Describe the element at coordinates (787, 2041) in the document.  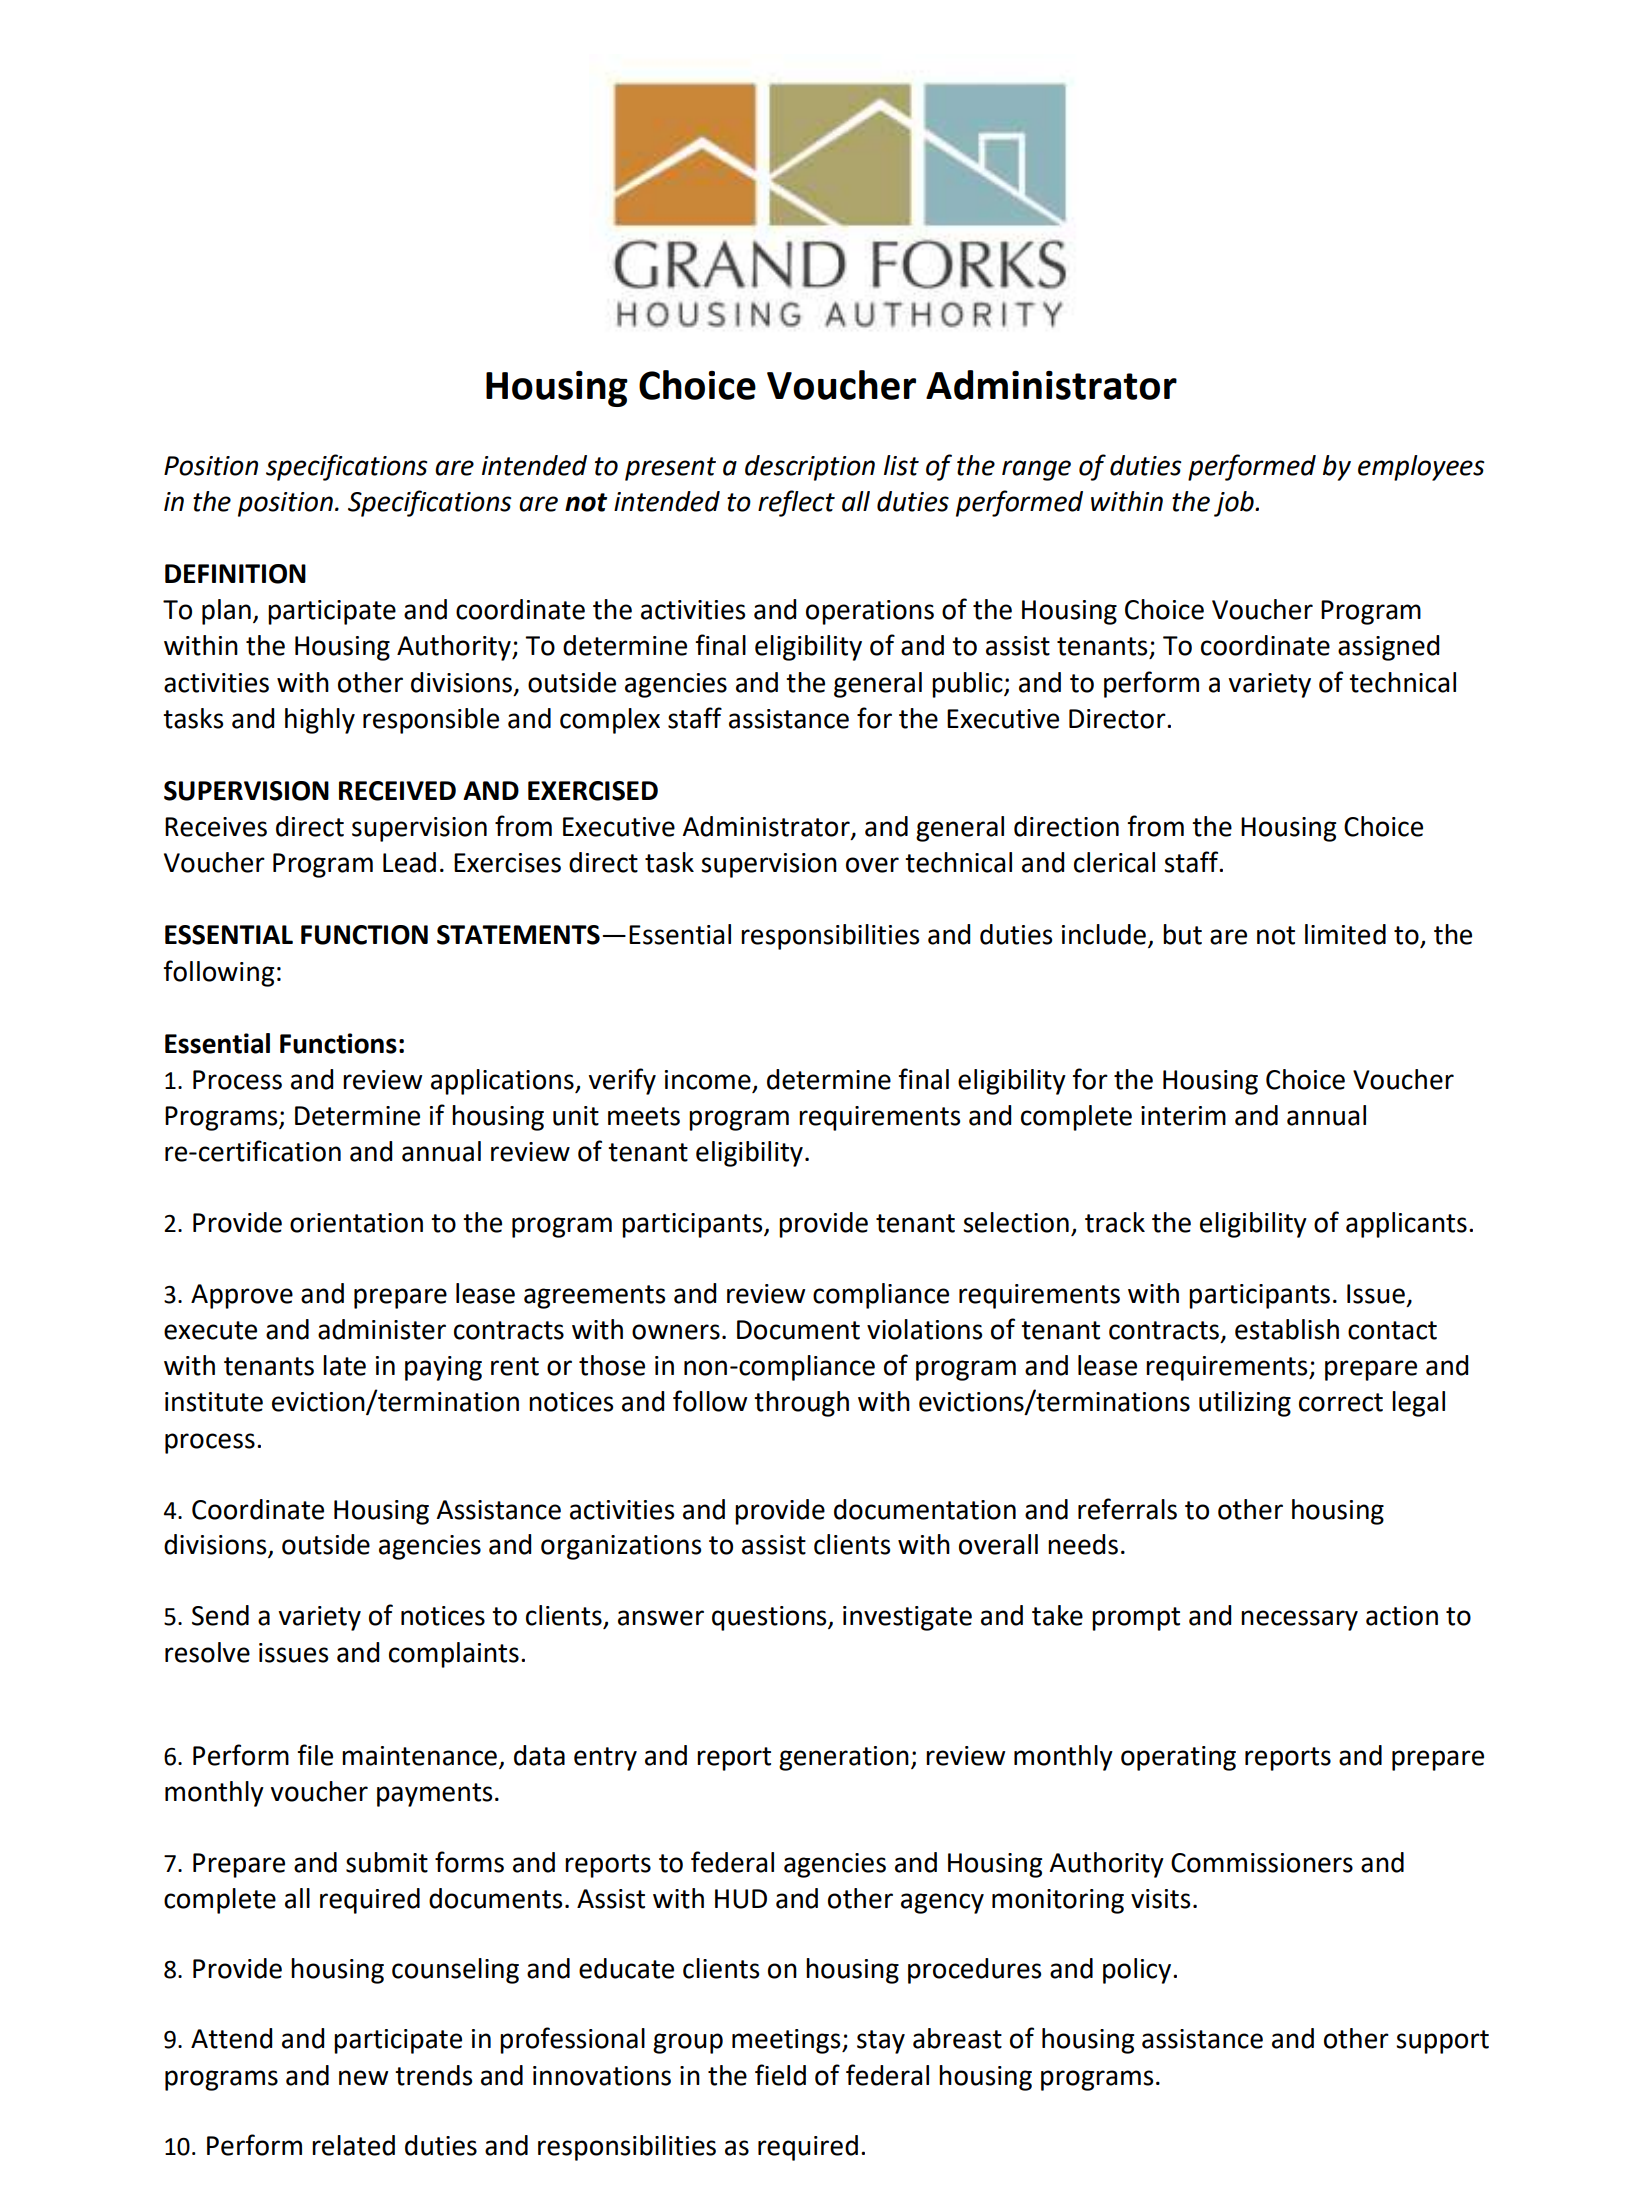
I see `meetings` at that location.
